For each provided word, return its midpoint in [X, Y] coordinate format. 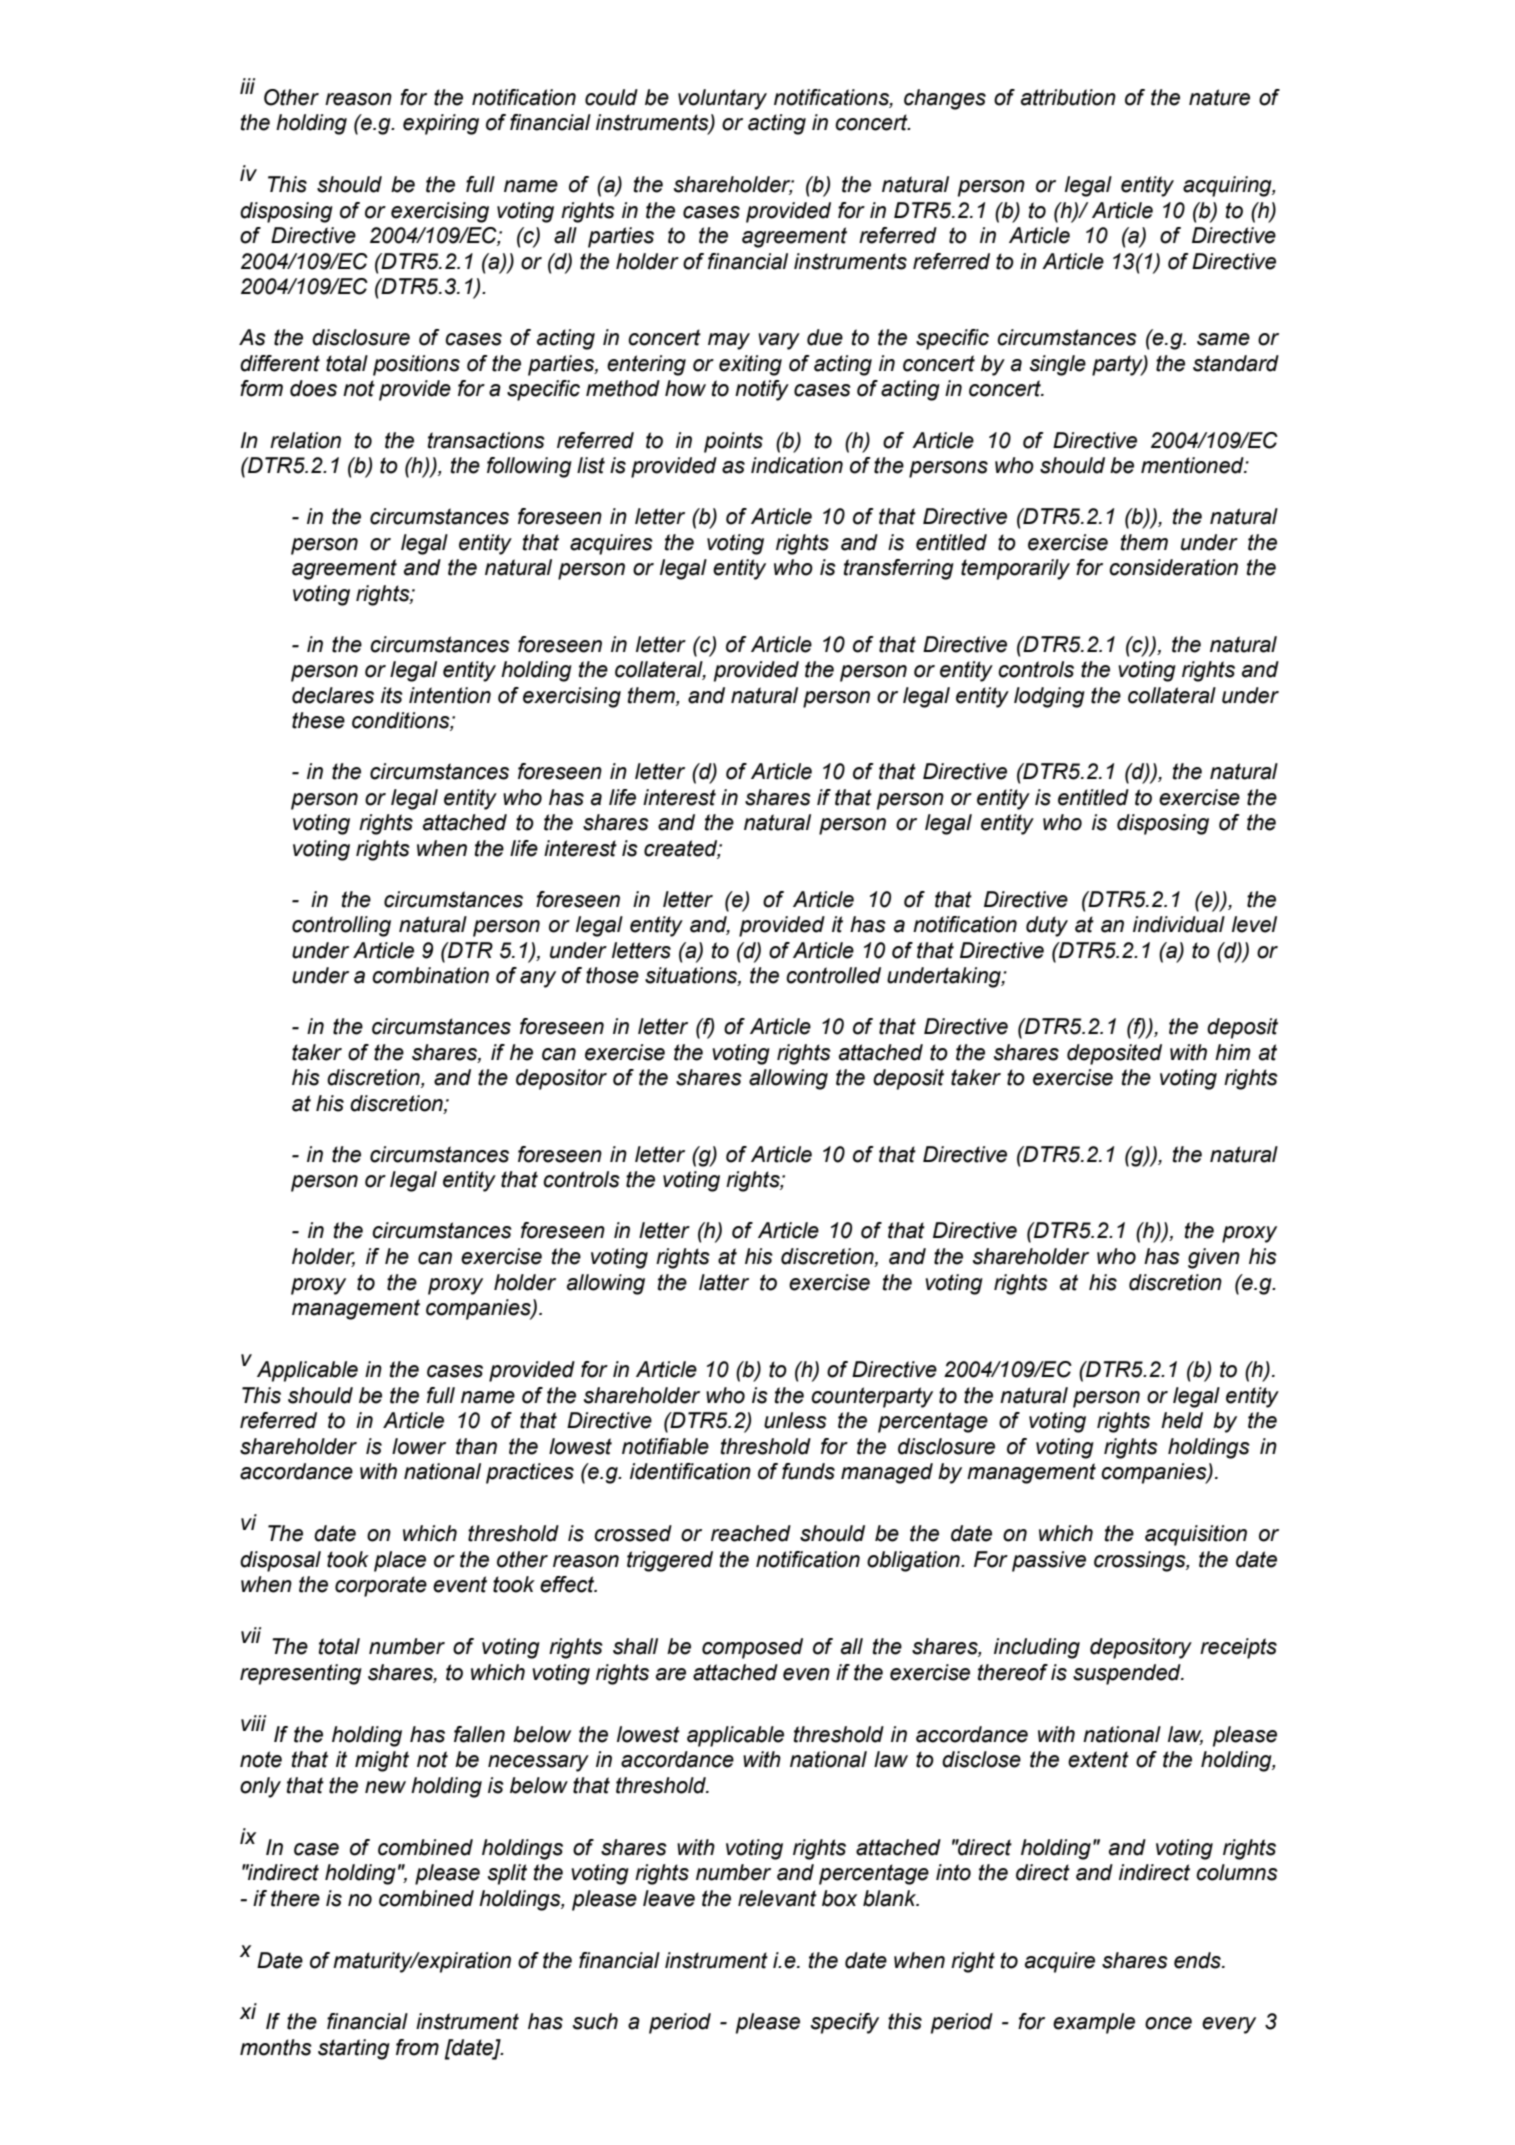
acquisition [1196, 1535]
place [400, 1561]
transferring [898, 569]
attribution [1068, 97]
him [1232, 1052]
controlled [833, 975]
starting [354, 2049]
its [392, 695]
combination [430, 975]
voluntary [722, 99]
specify [845, 2023]
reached [751, 1533]
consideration [1173, 567]
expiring [441, 124]
